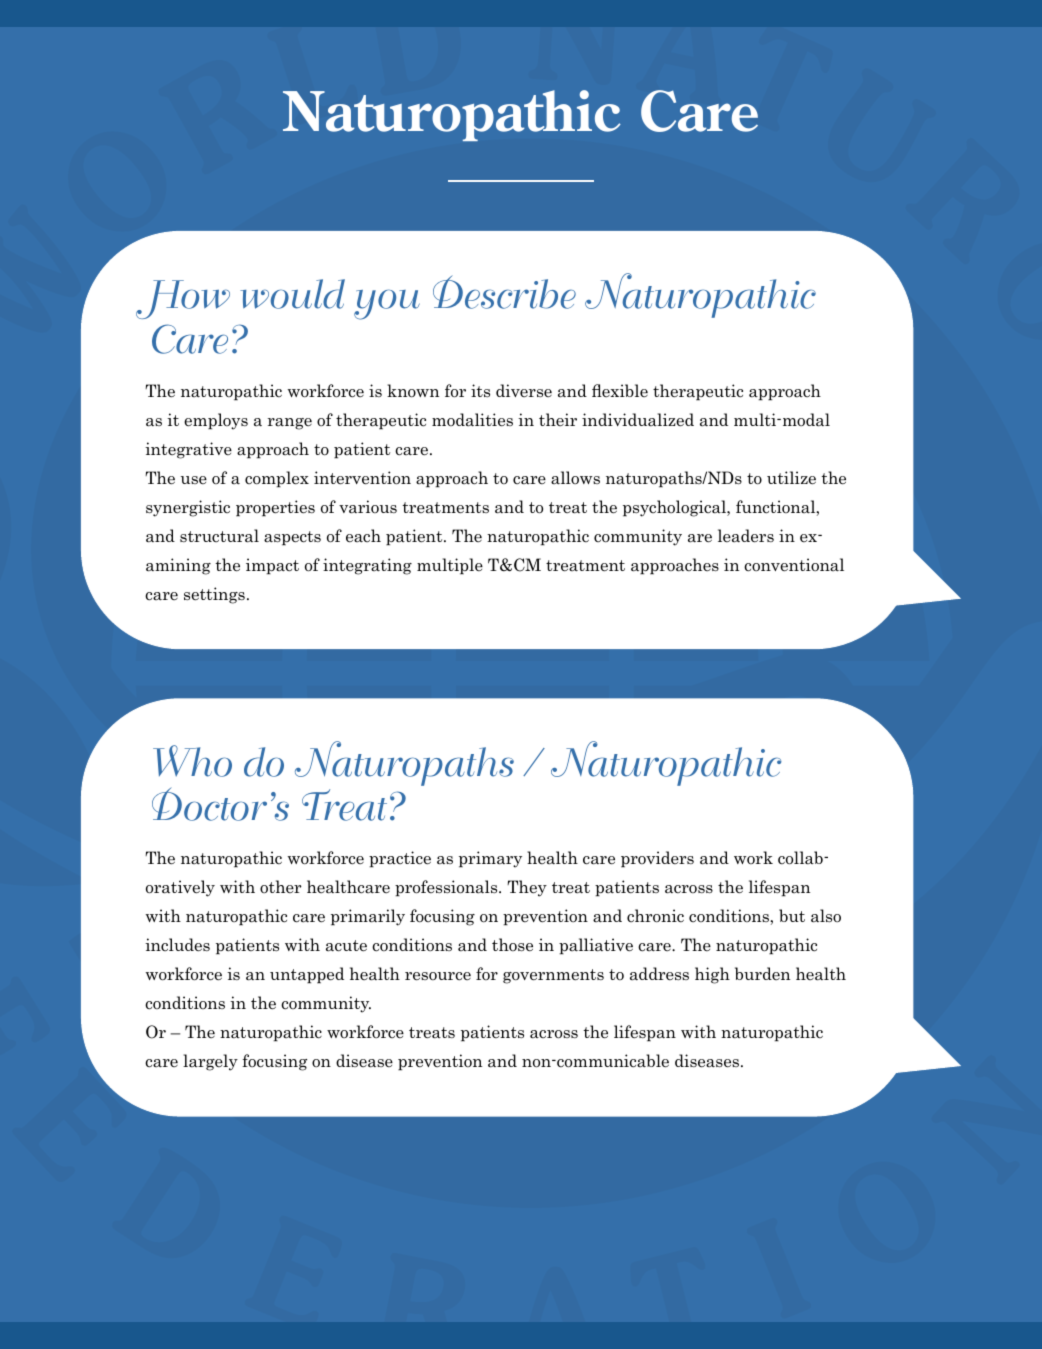  Describe the element at coordinates (292, 294) in the image. I see `would` at that location.
